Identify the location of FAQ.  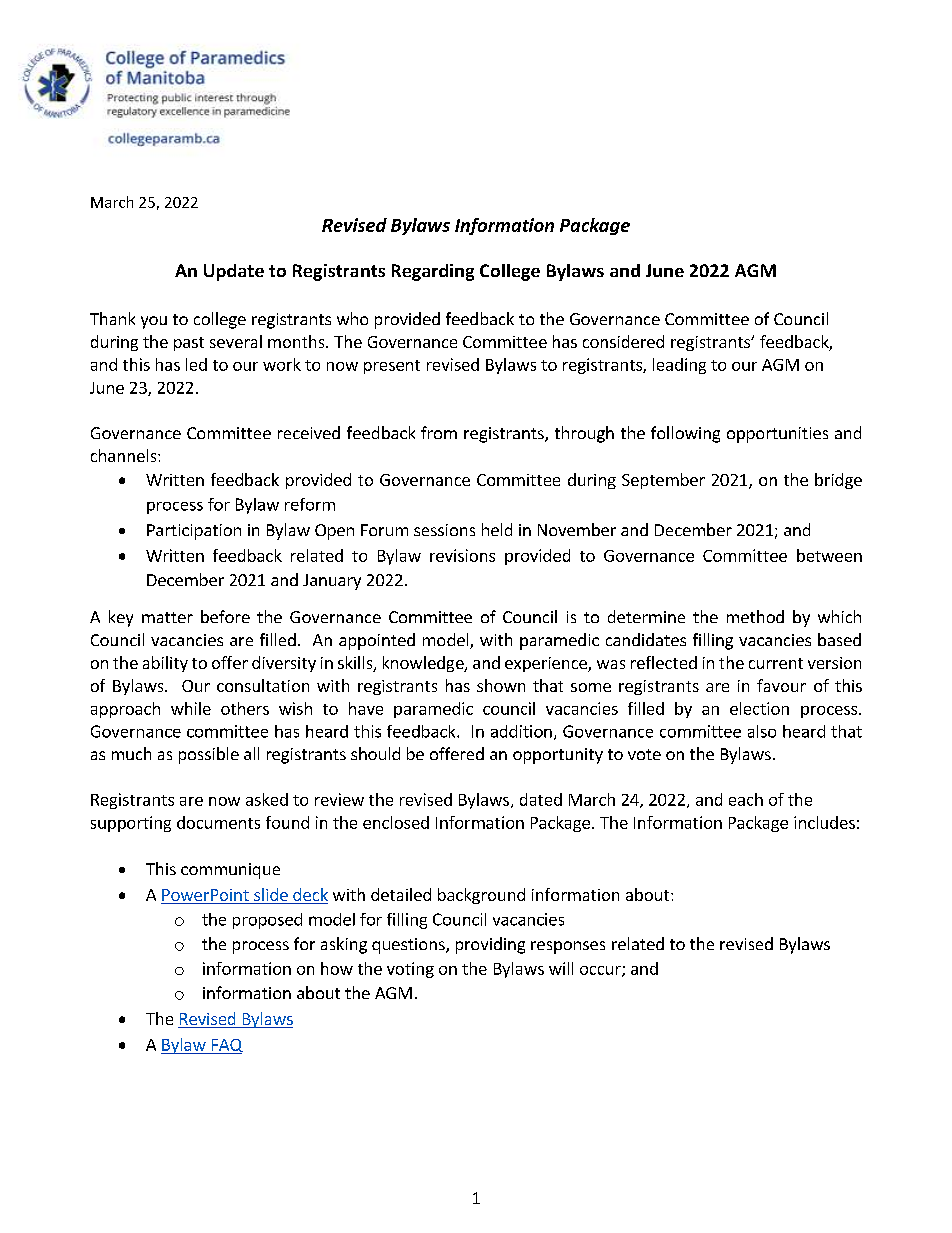
(226, 1046).
